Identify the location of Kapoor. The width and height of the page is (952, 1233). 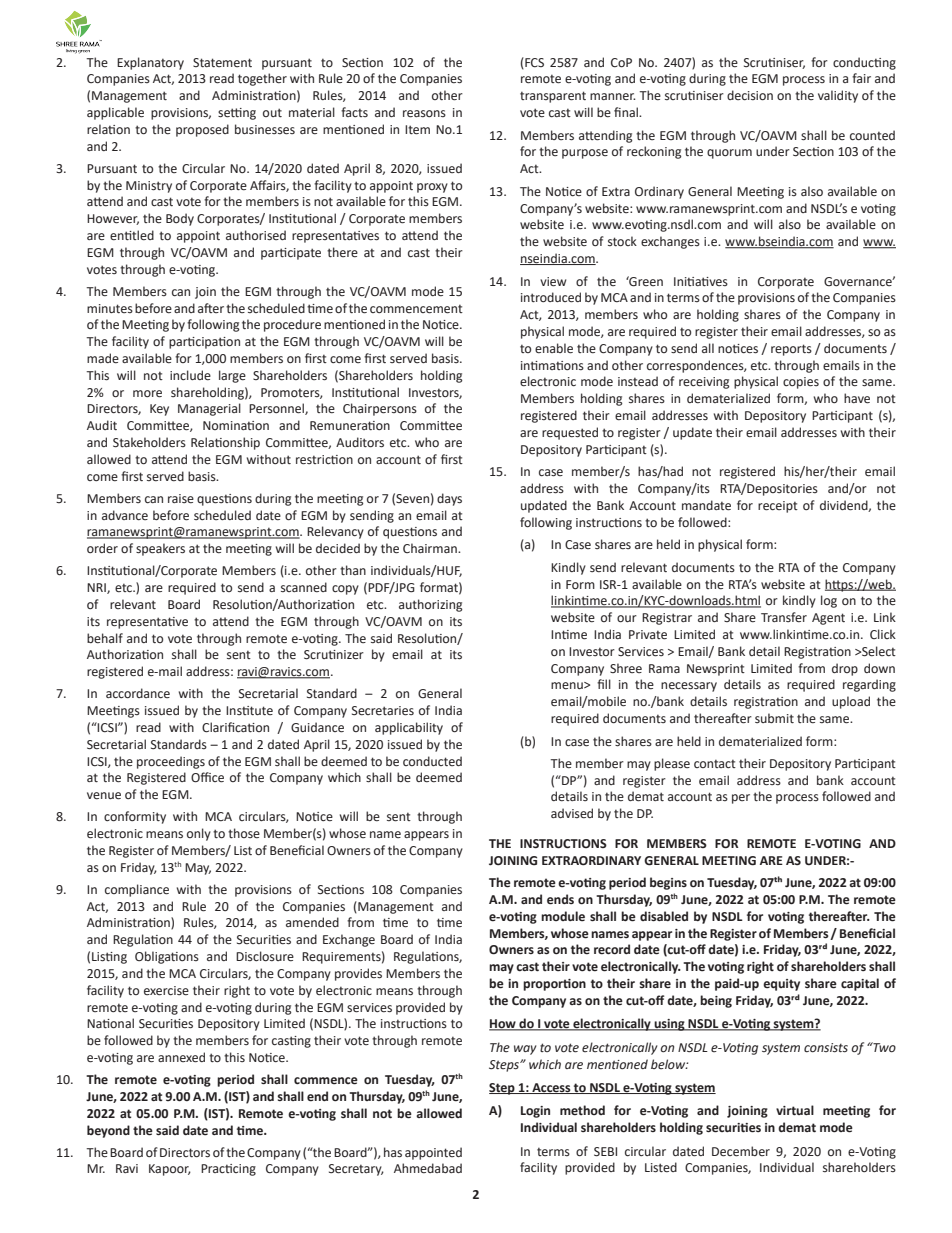
(170, 1170).
